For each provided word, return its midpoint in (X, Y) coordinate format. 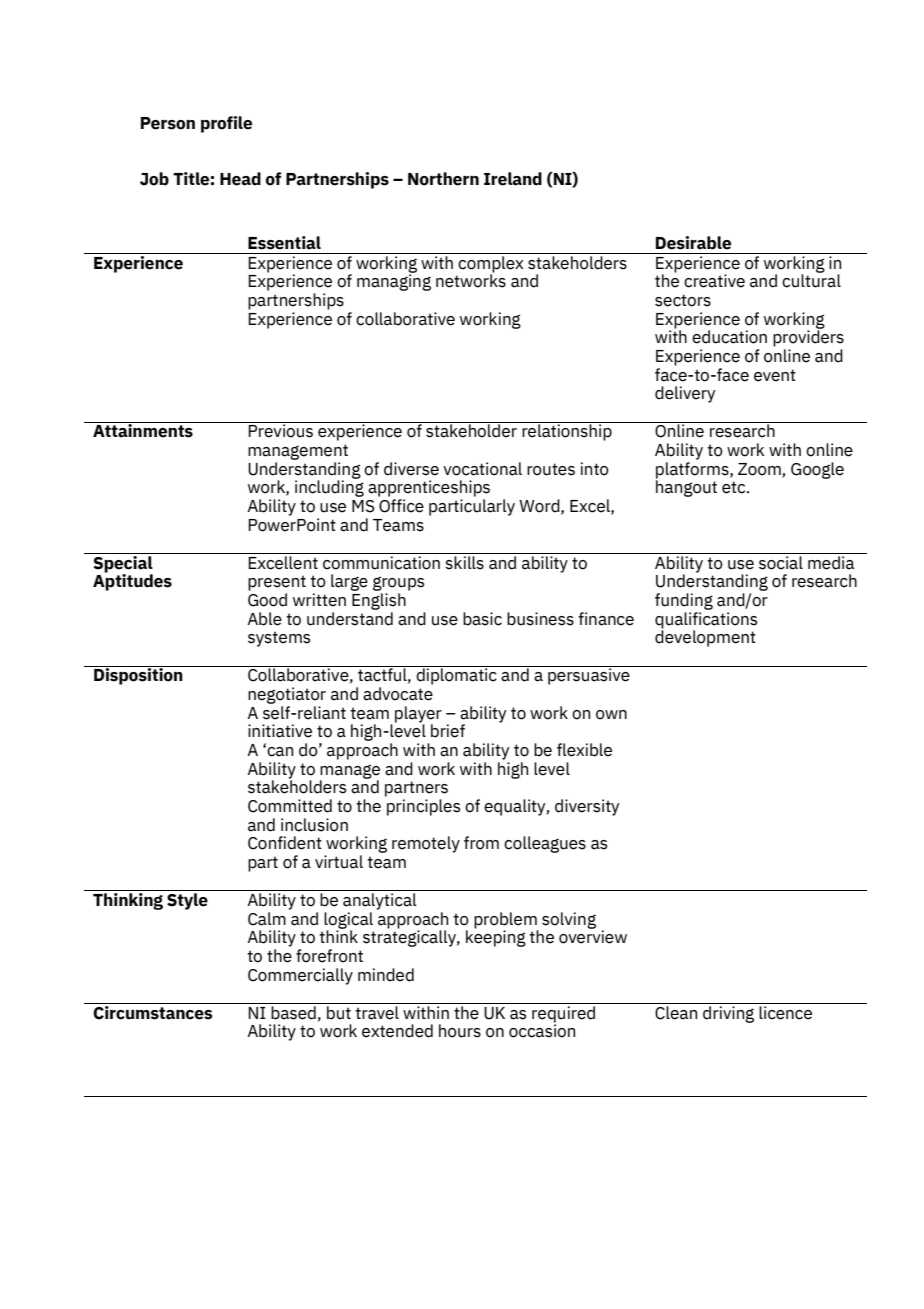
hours (460, 1031)
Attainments (143, 430)
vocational (482, 469)
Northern (443, 179)
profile (226, 124)
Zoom (759, 469)
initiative (280, 731)
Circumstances (153, 1011)
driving (728, 1014)
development (705, 637)
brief (448, 731)
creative (714, 281)
